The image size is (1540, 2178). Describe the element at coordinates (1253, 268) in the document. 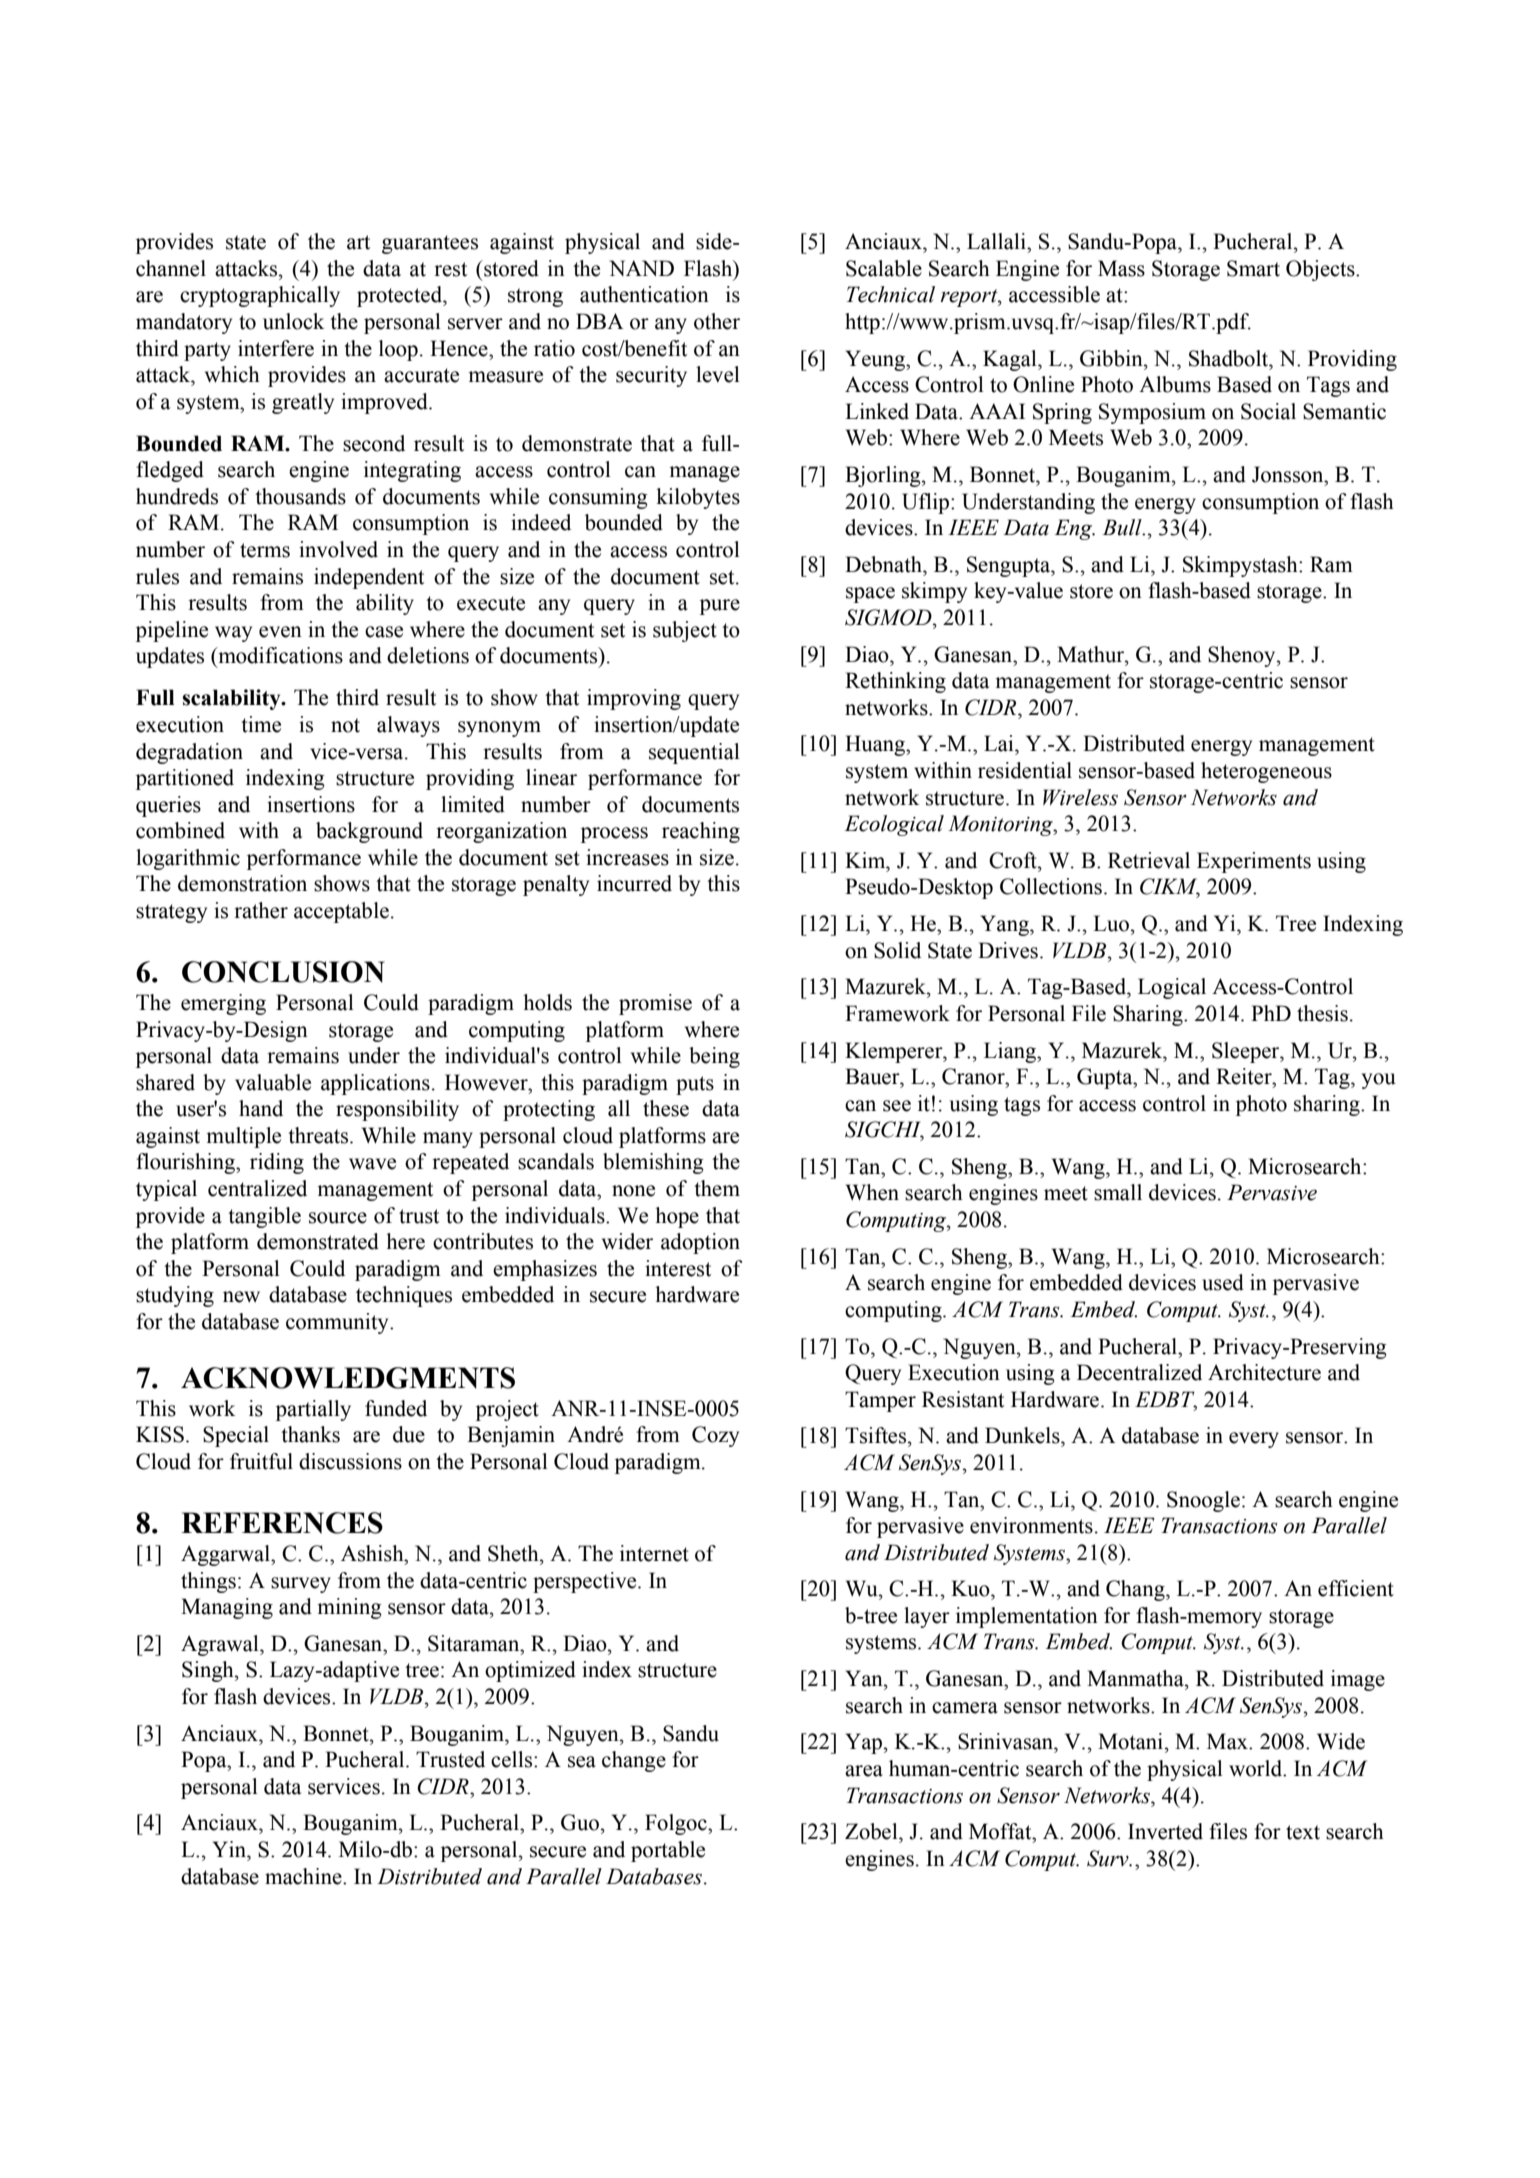

I see `Smart` at that location.
